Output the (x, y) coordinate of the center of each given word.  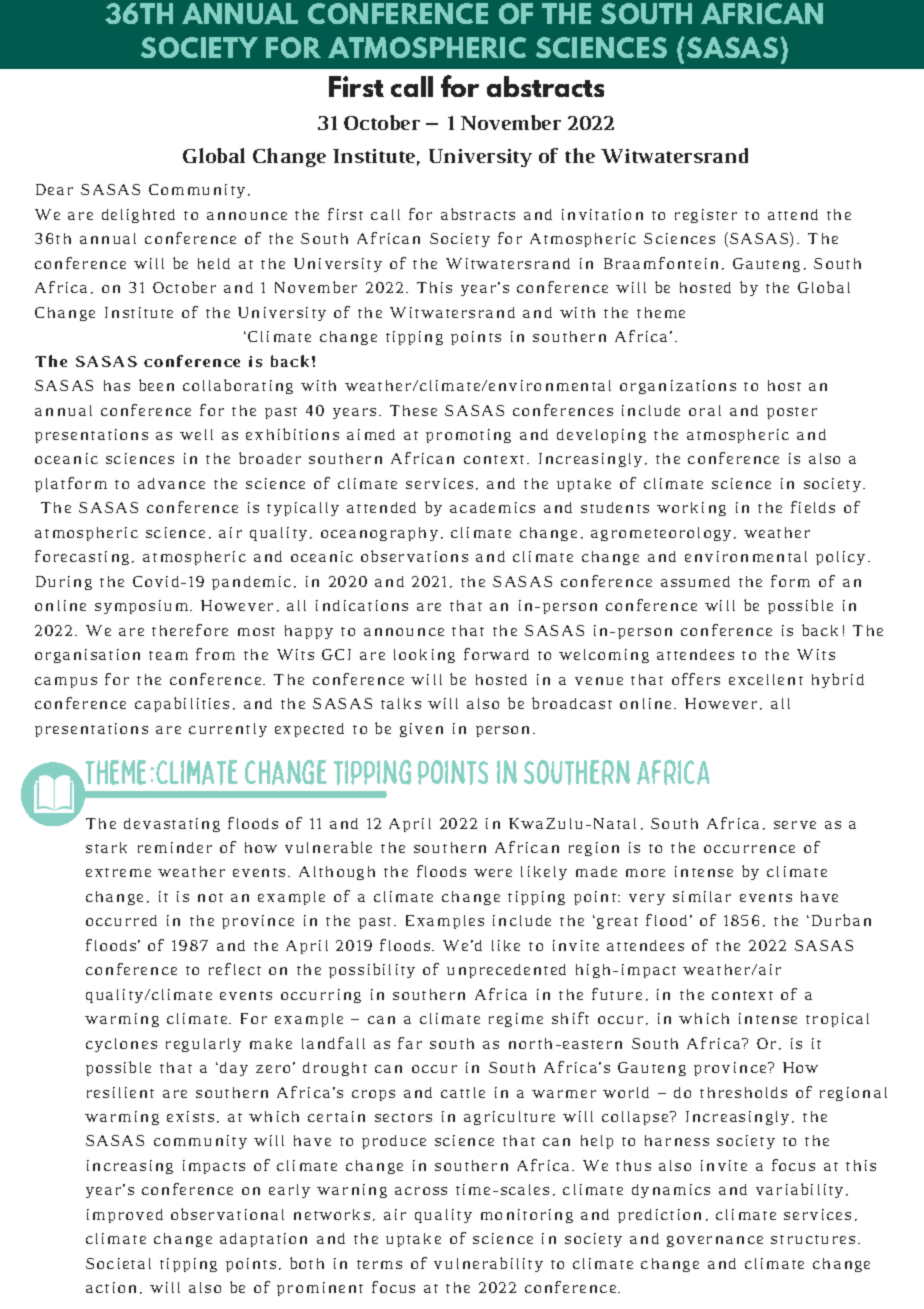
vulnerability (488, 1264)
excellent (766, 679)
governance (715, 1241)
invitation (602, 214)
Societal (118, 1263)
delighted (138, 216)
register (706, 216)
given (421, 730)
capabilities (182, 704)
